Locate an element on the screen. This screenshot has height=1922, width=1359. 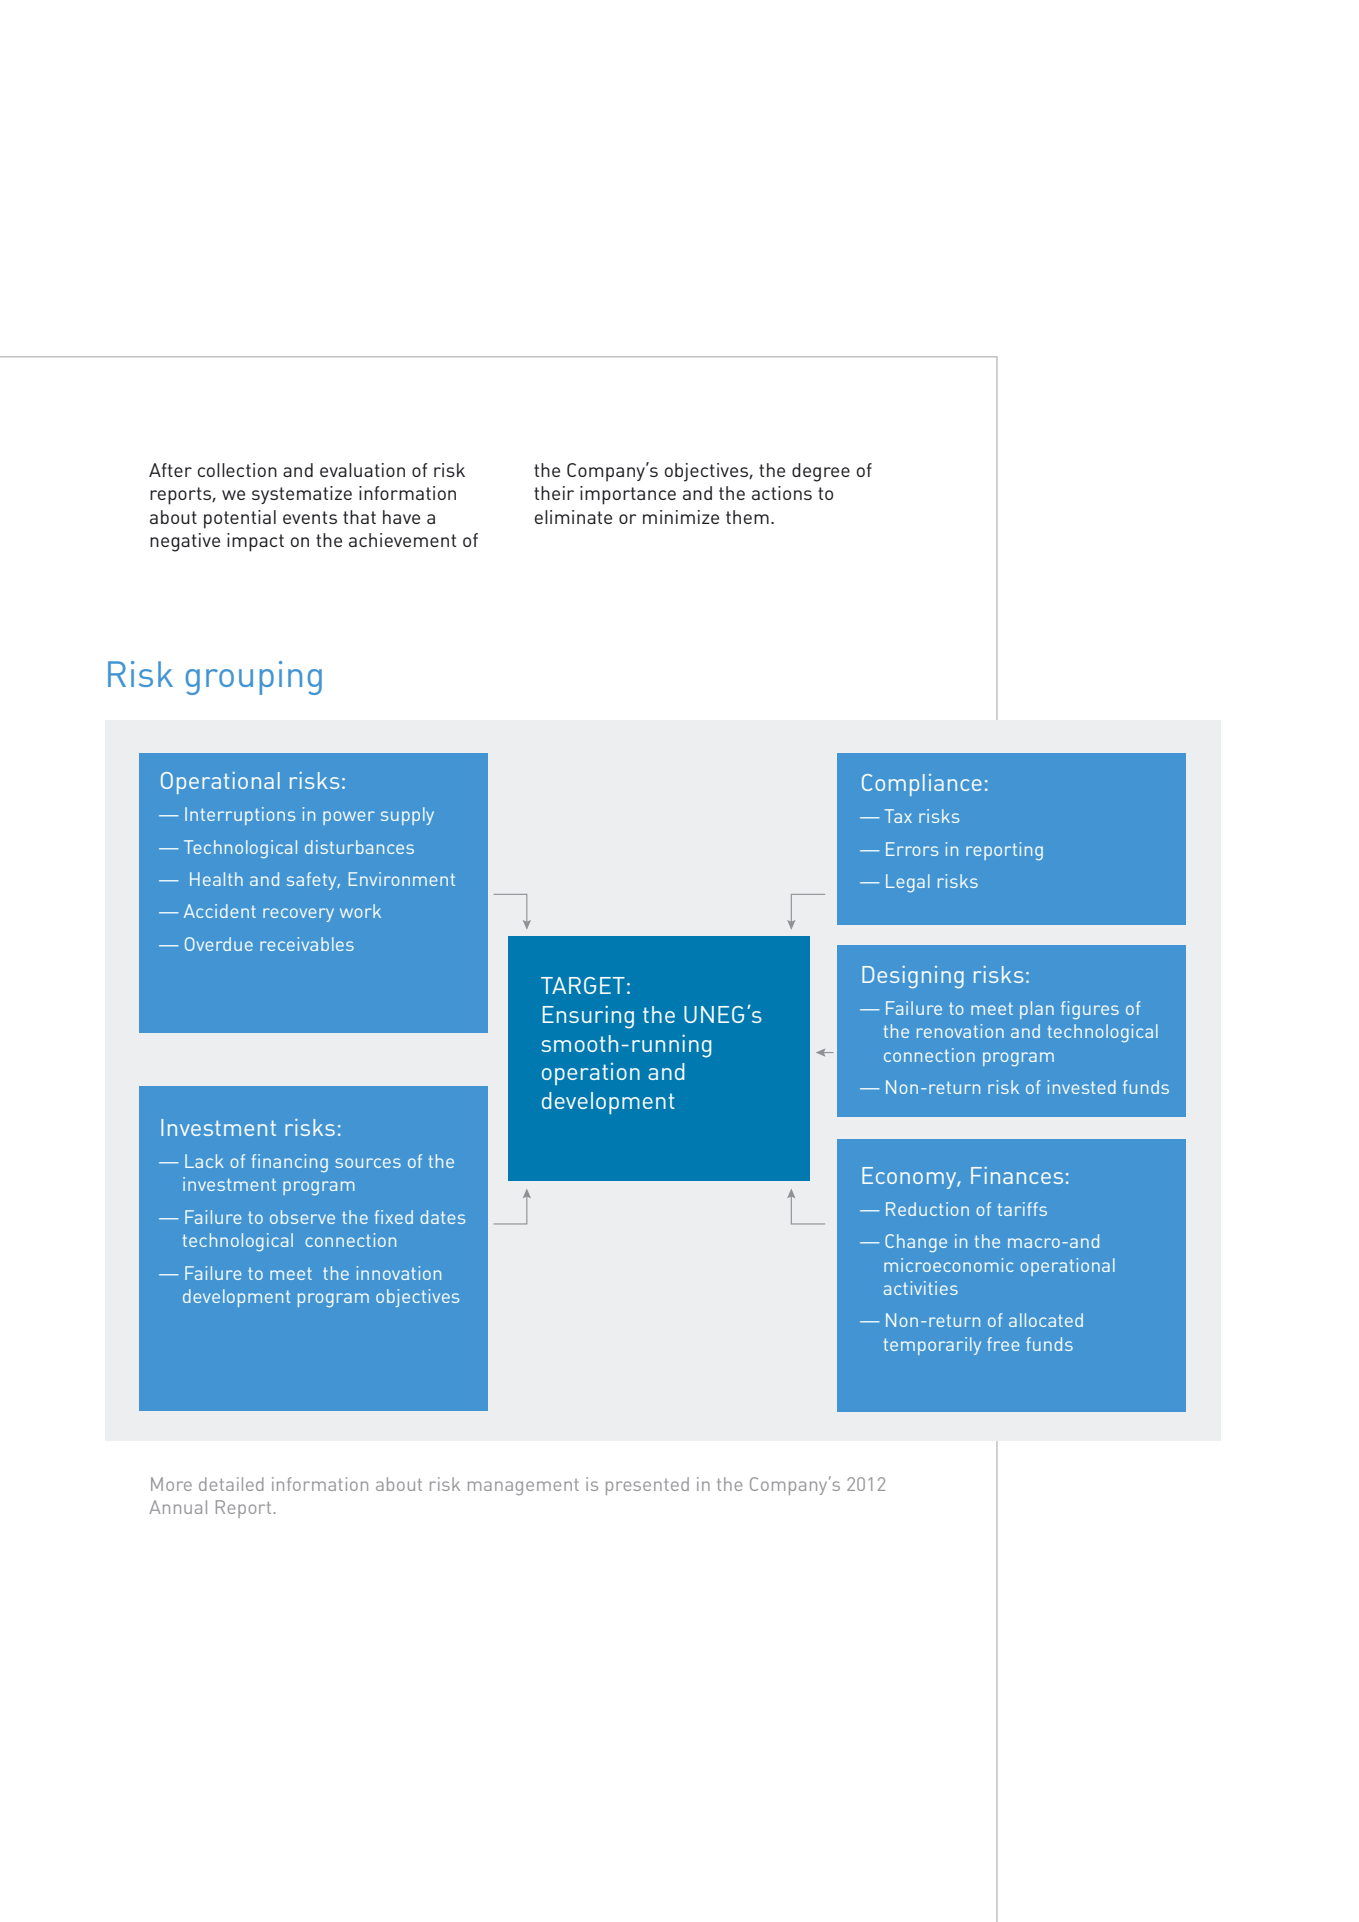
importance is located at coordinates (628, 495).
